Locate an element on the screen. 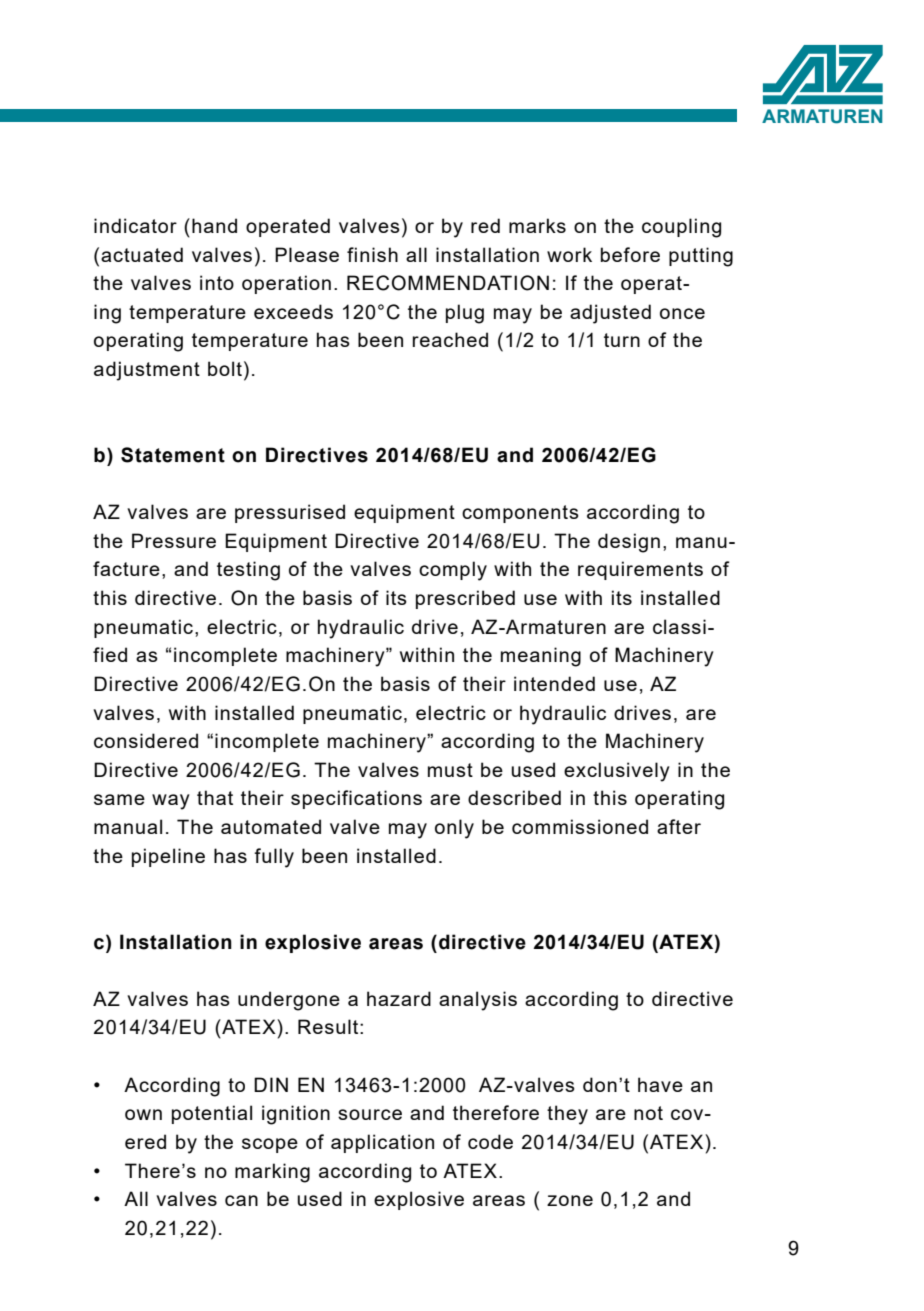 The width and height of the screenshot is (924, 1311). can is located at coordinates (241, 1200).
